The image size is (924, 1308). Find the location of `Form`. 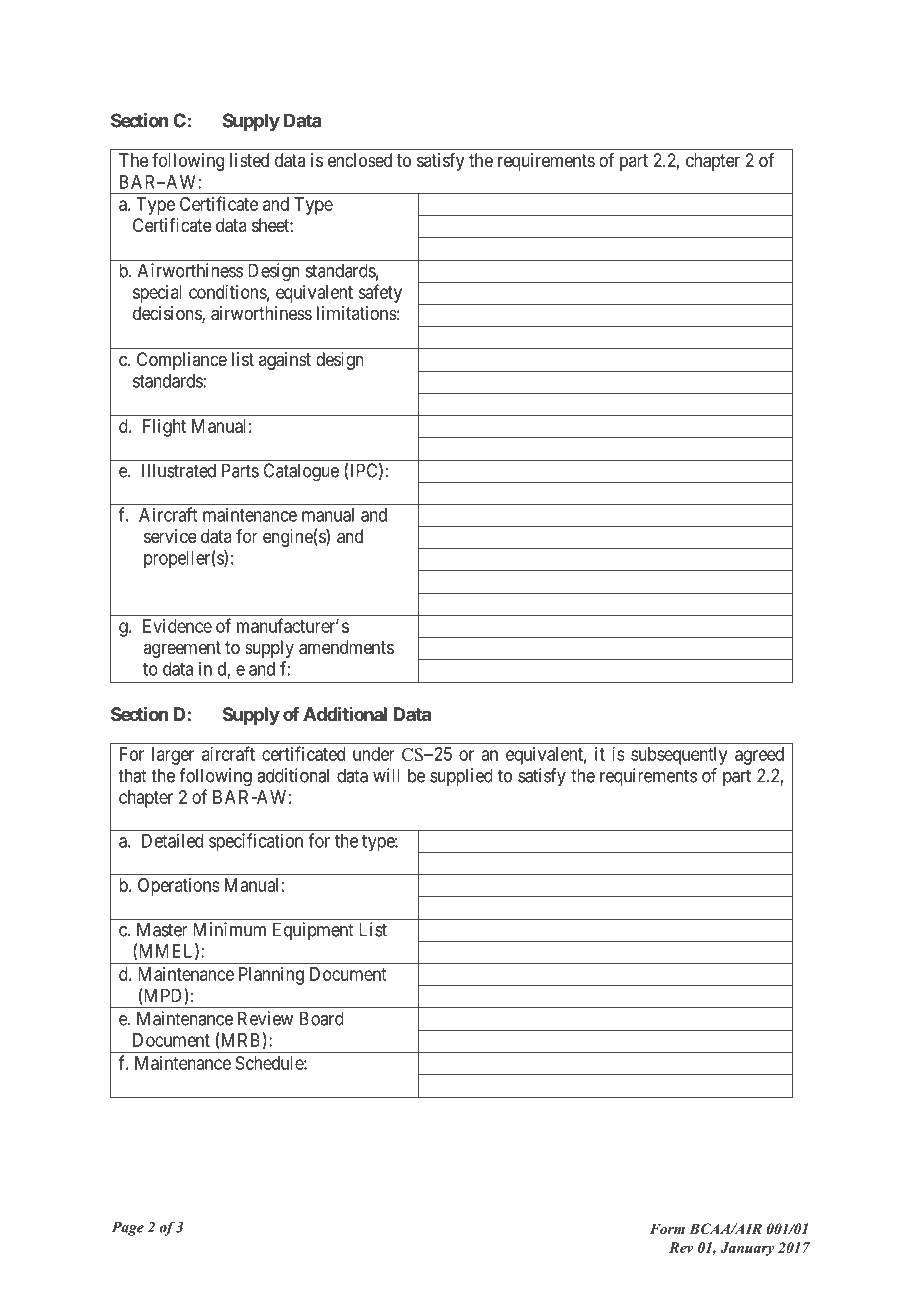

Form is located at coordinates (667, 1228).
